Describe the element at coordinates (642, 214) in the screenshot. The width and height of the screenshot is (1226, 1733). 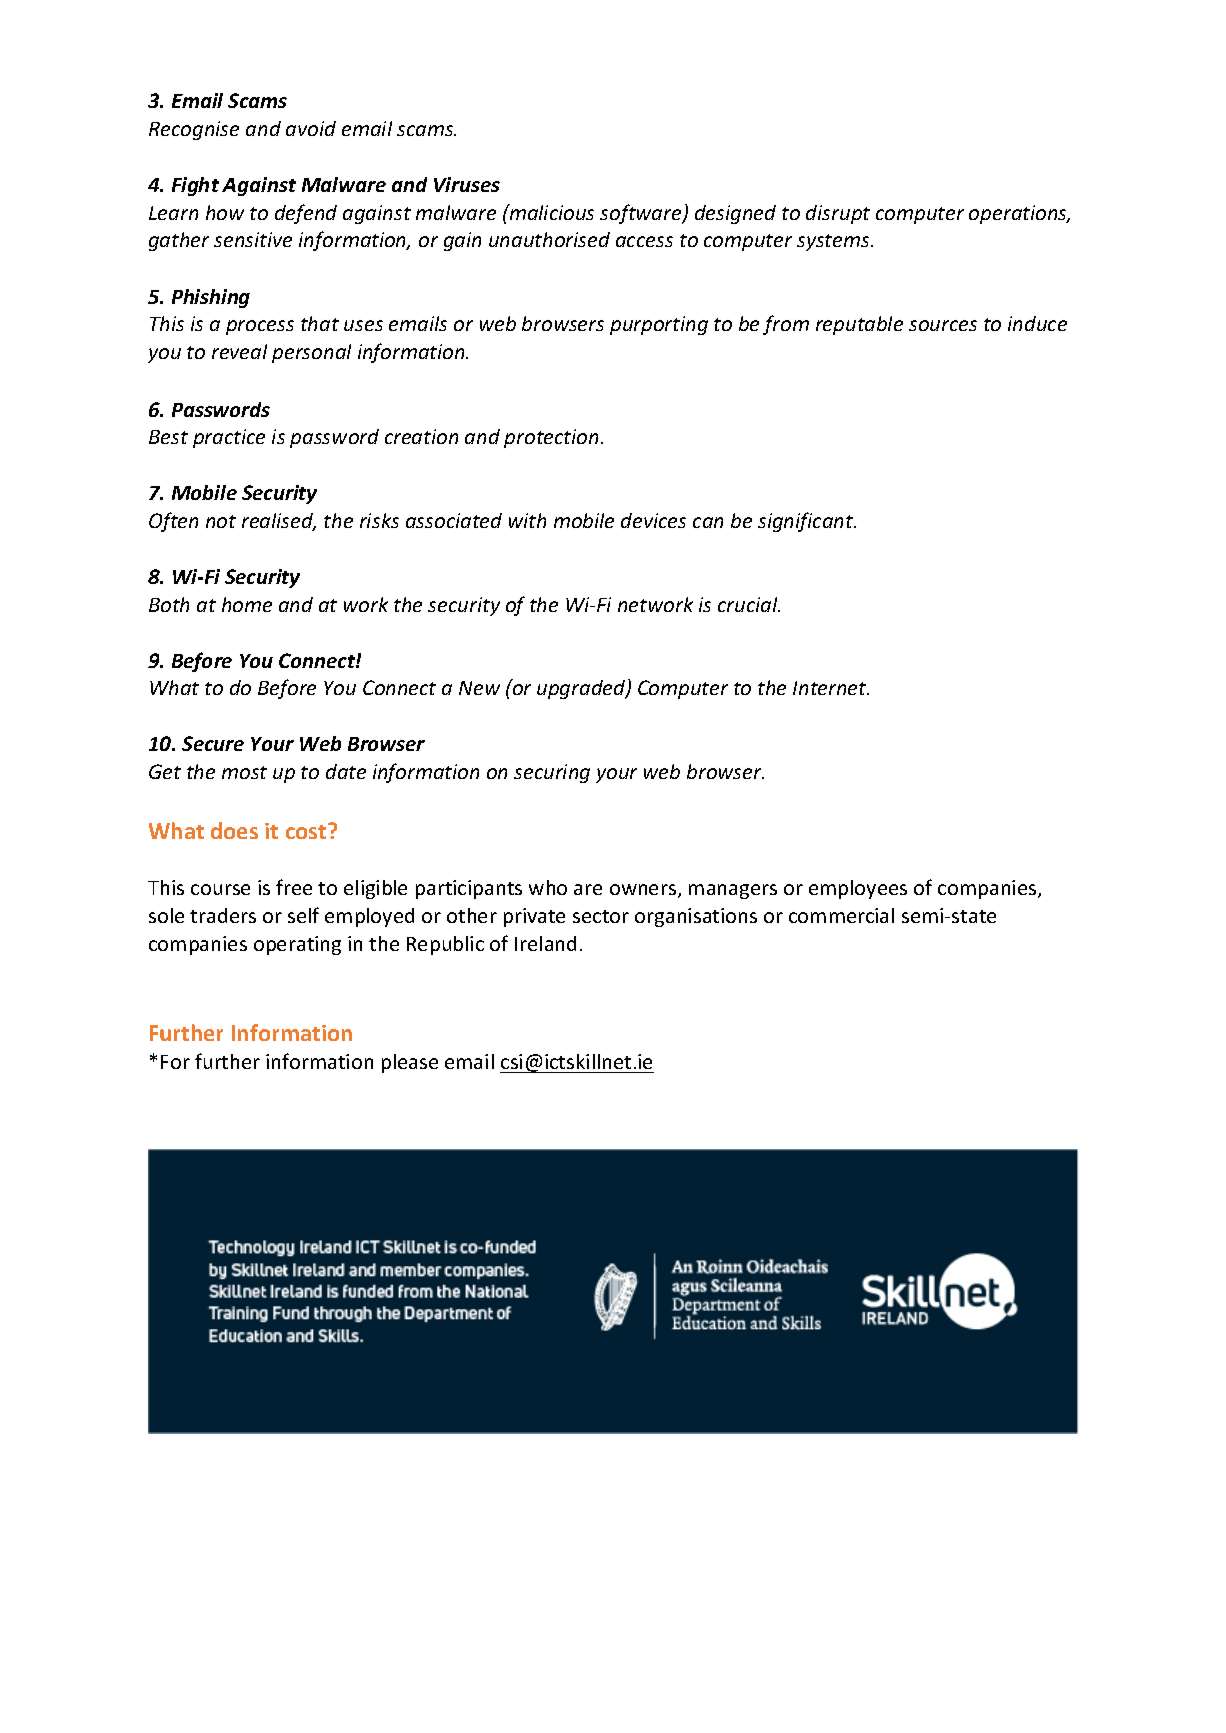
I see `software` at that location.
